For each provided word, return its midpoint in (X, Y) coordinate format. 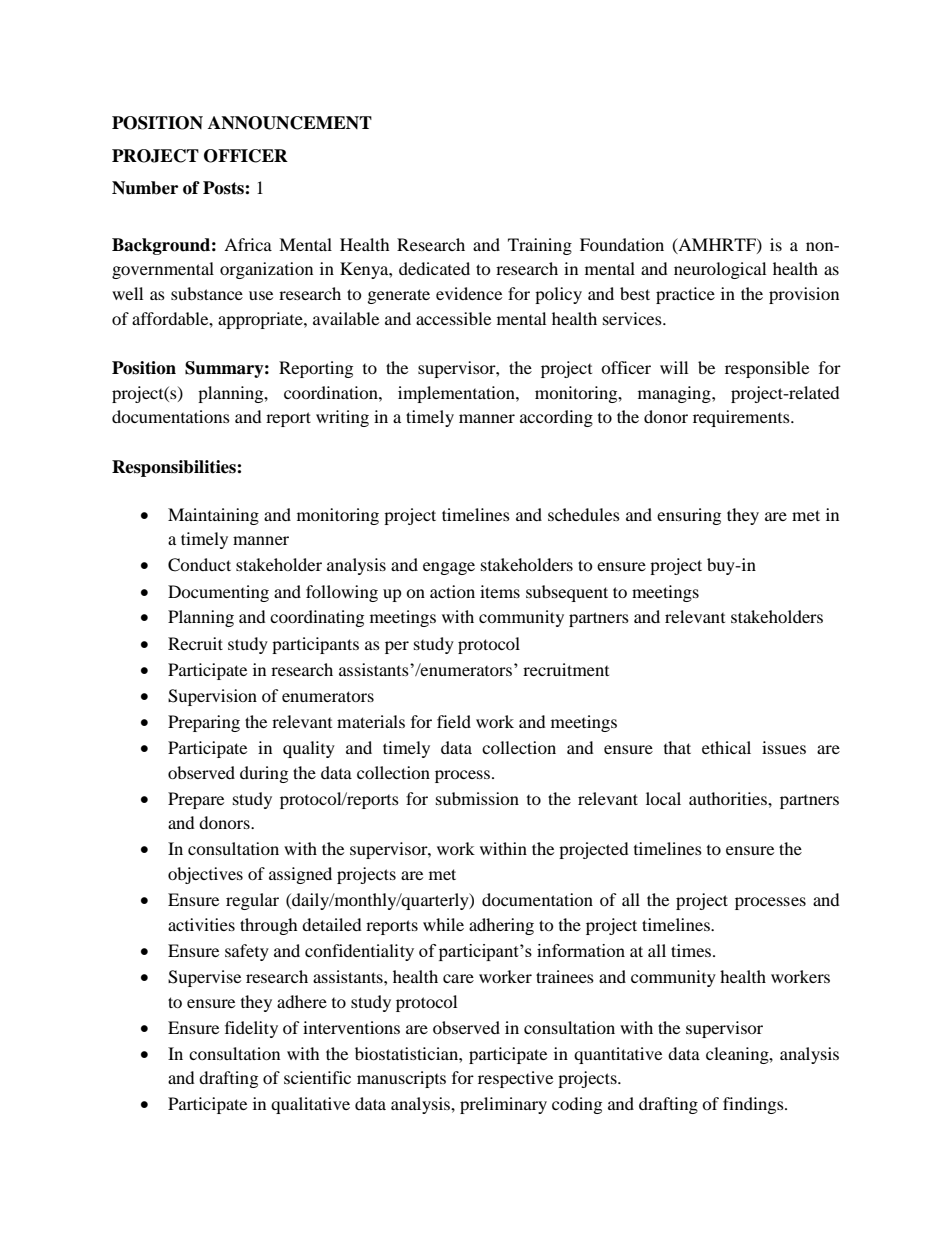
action (452, 591)
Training (540, 246)
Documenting (218, 593)
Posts (224, 188)
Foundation (622, 244)
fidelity (251, 1029)
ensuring (689, 516)
